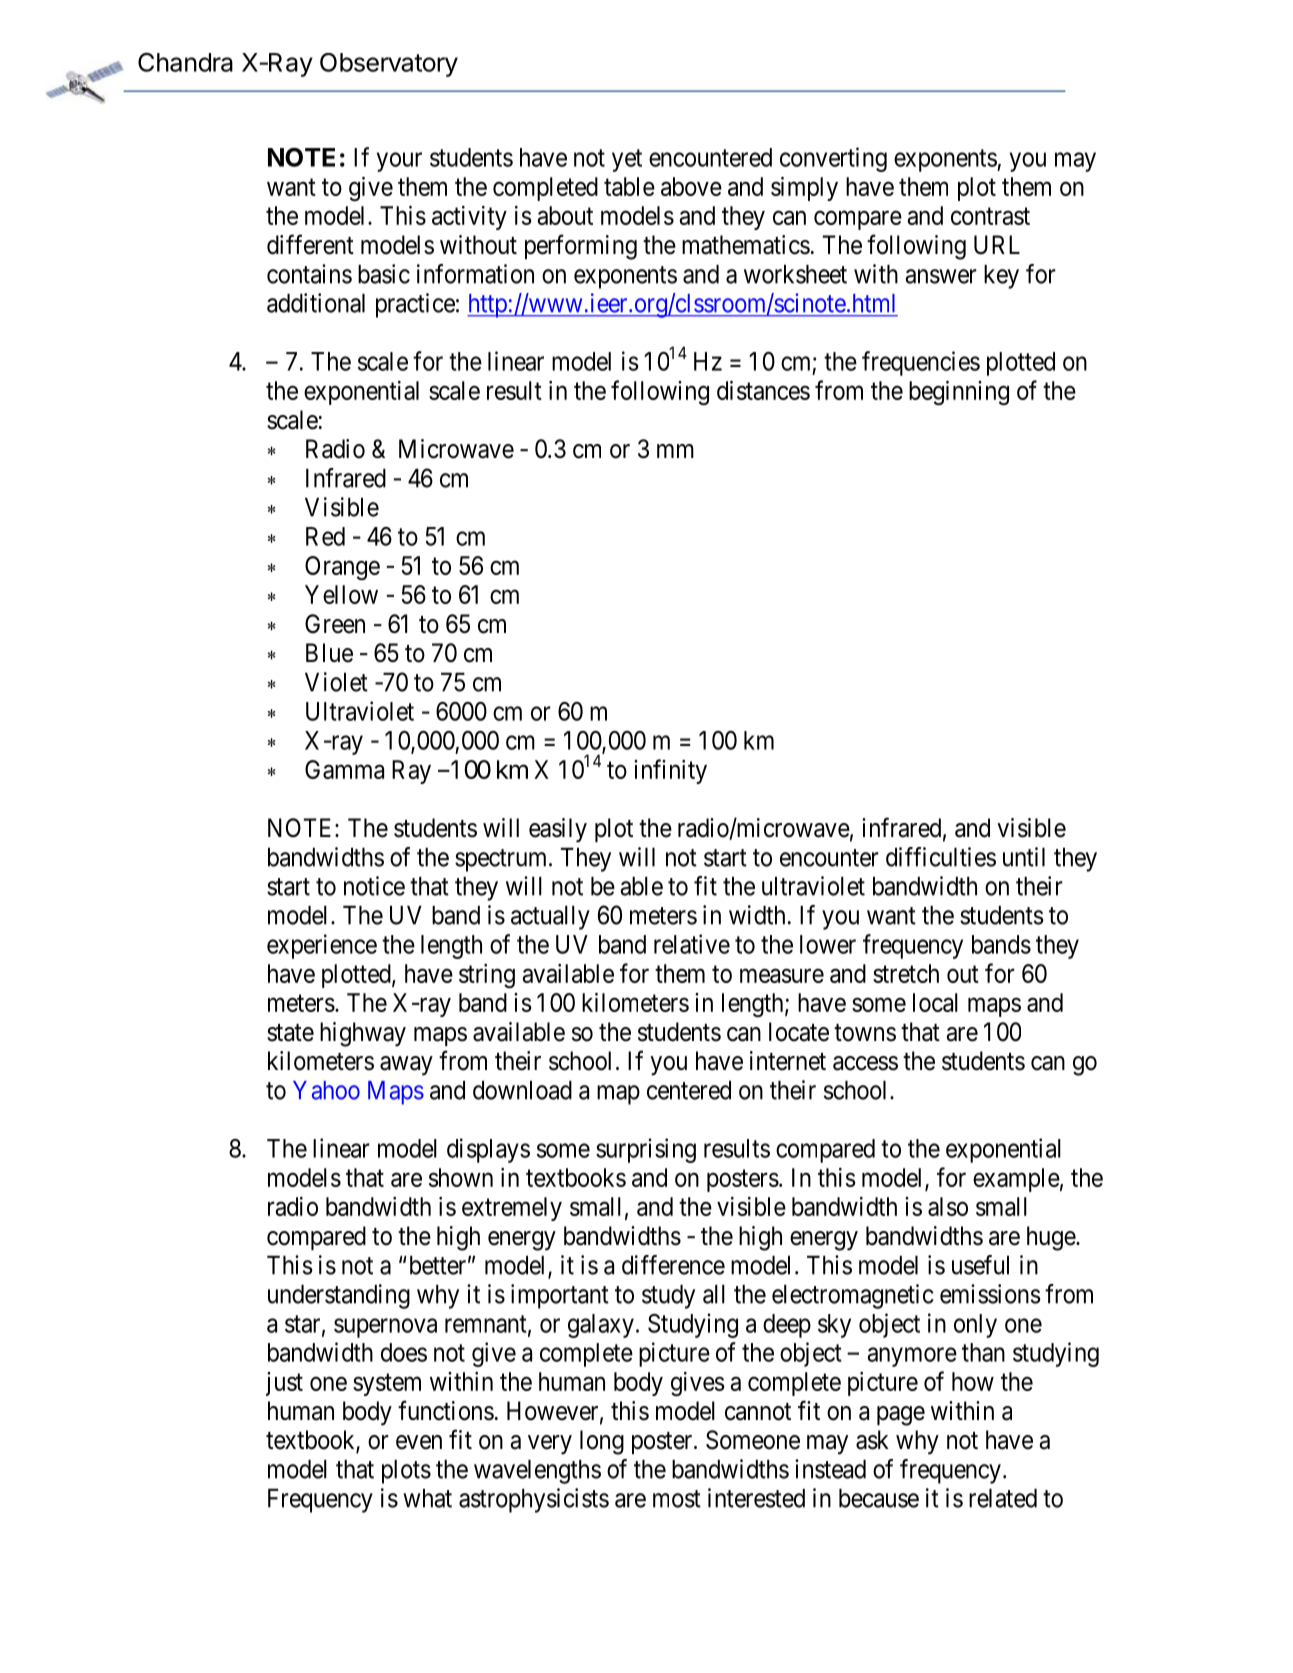 The width and height of the image is (1293, 1673). I want to click on yet, so click(627, 160).
